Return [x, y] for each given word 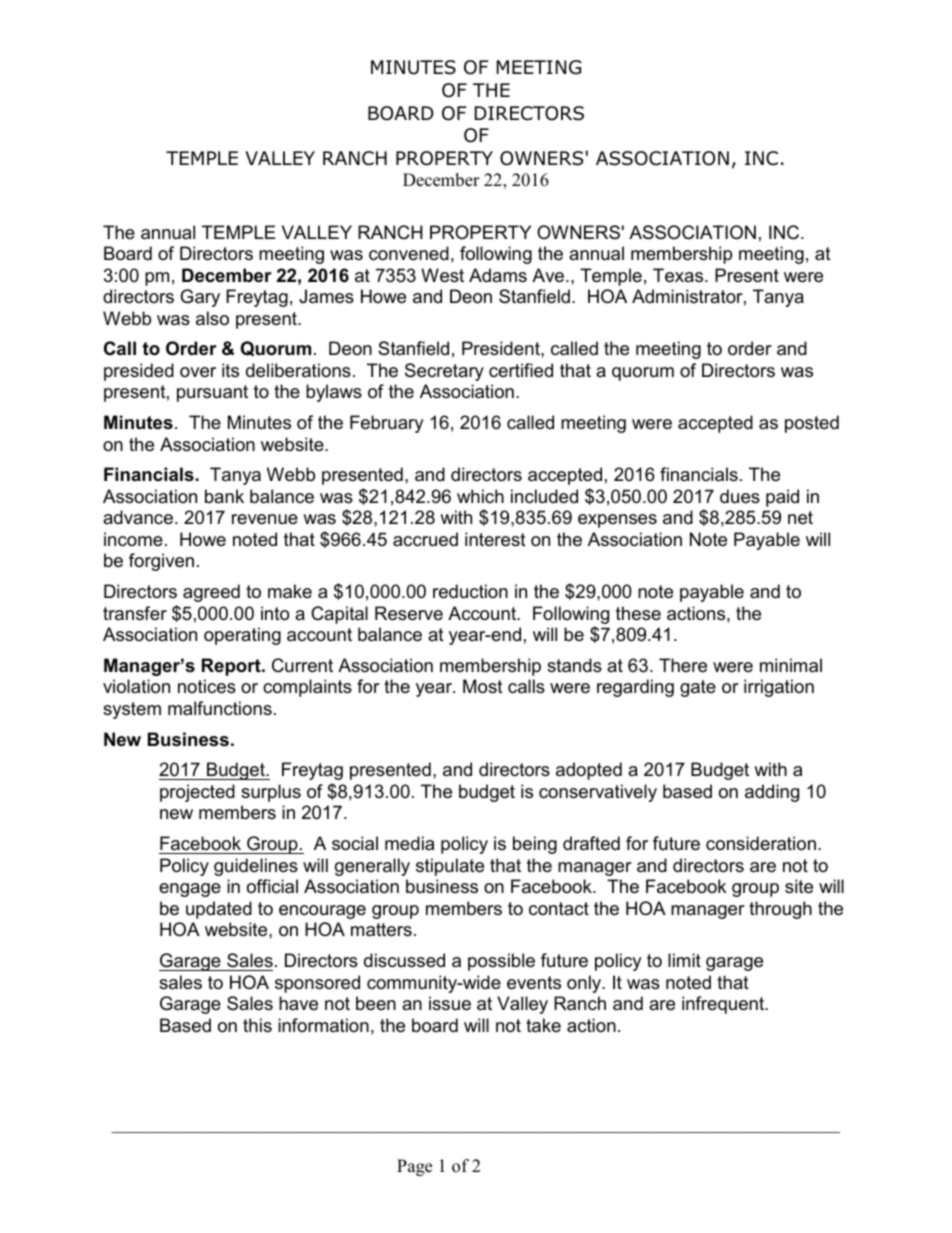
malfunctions [220, 708]
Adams [498, 275]
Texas [679, 275]
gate [698, 688]
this [257, 1025]
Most [483, 686]
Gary [200, 298]
